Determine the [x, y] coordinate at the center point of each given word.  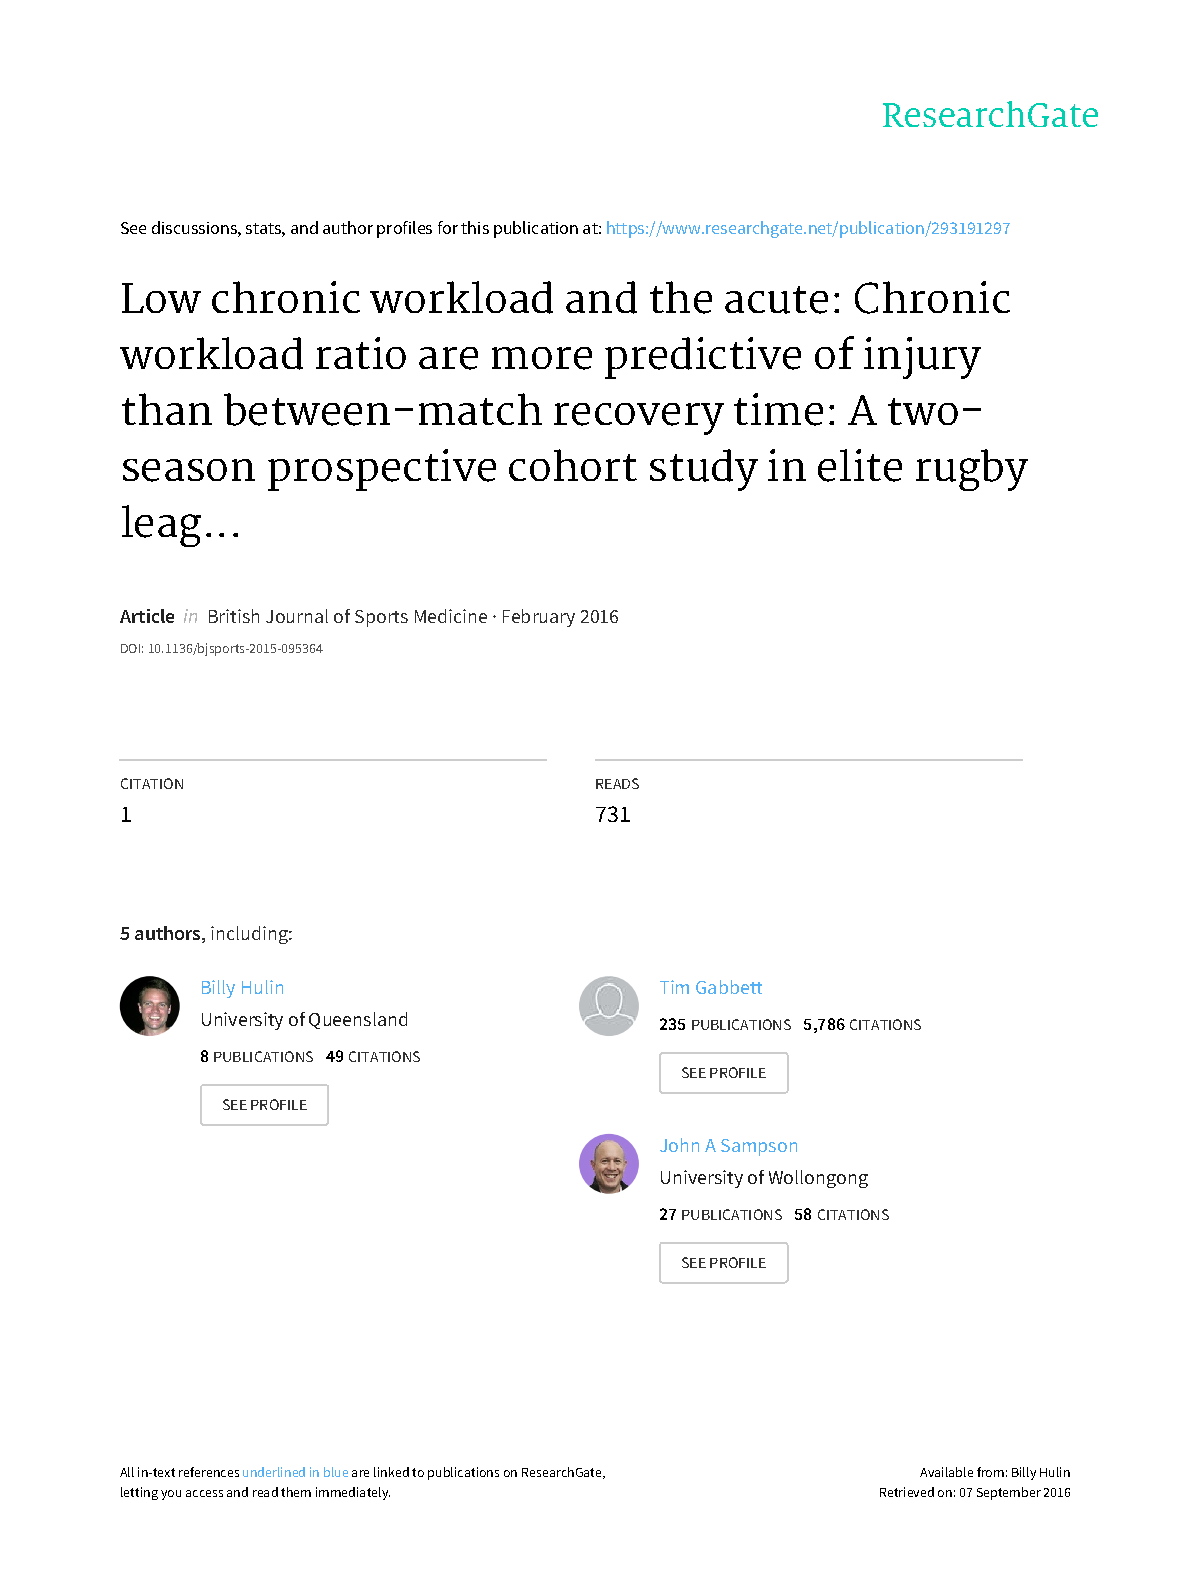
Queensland [358, 1020]
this [475, 227]
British [234, 616]
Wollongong [818, 1179]
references [209, 1472]
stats [264, 228]
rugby [972, 470]
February [539, 618]
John [679, 1145]
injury [922, 358]
